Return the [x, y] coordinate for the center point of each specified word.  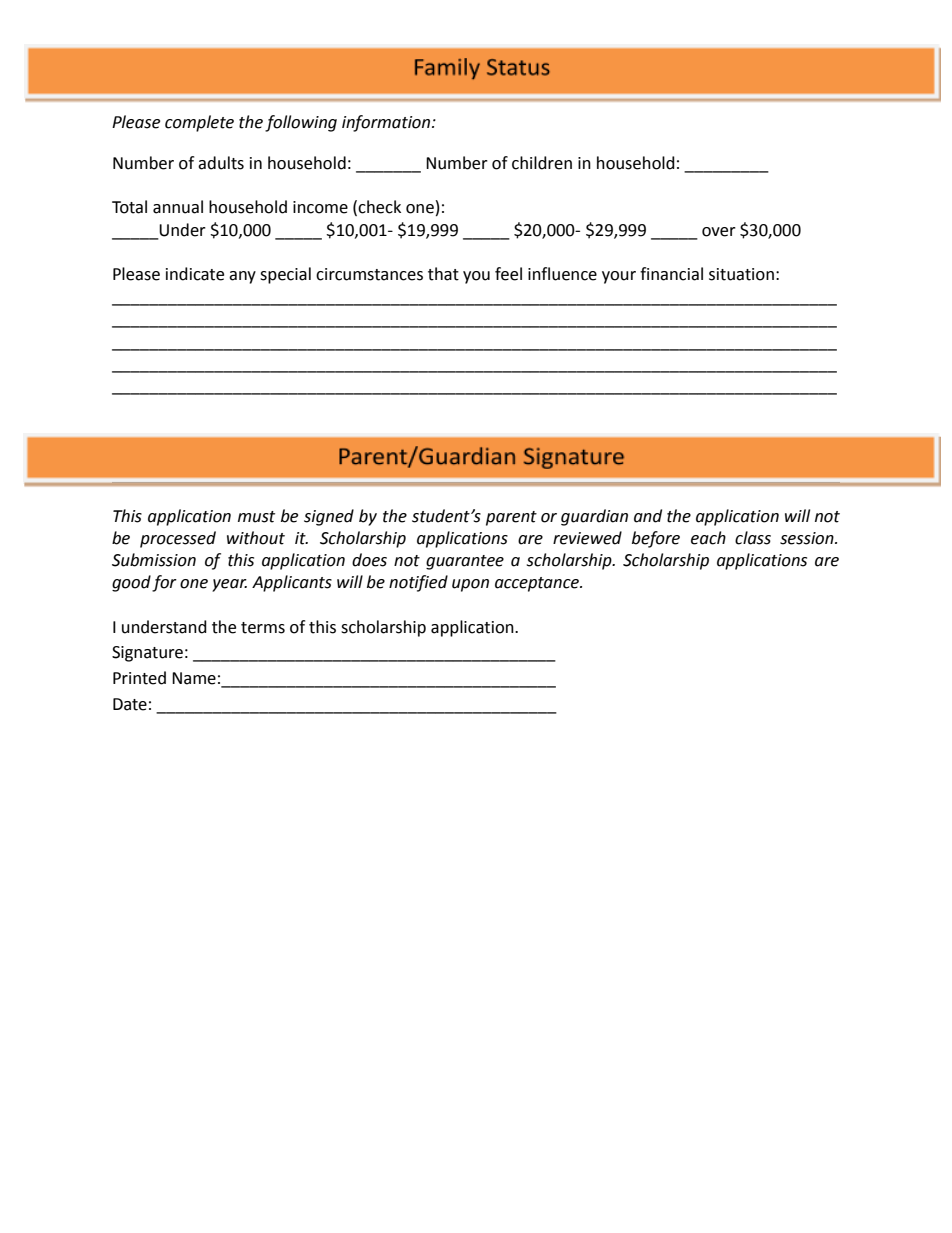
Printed [139, 678]
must [256, 517]
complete [199, 123]
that [443, 274]
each [708, 538]
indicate [195, 274]
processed [178, 539]
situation [741, 274]
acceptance [538, 584]
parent [511, 518]
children [542, 163]
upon [470, 585]
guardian [594, 517]
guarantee [465, 562]
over [719, 232]
